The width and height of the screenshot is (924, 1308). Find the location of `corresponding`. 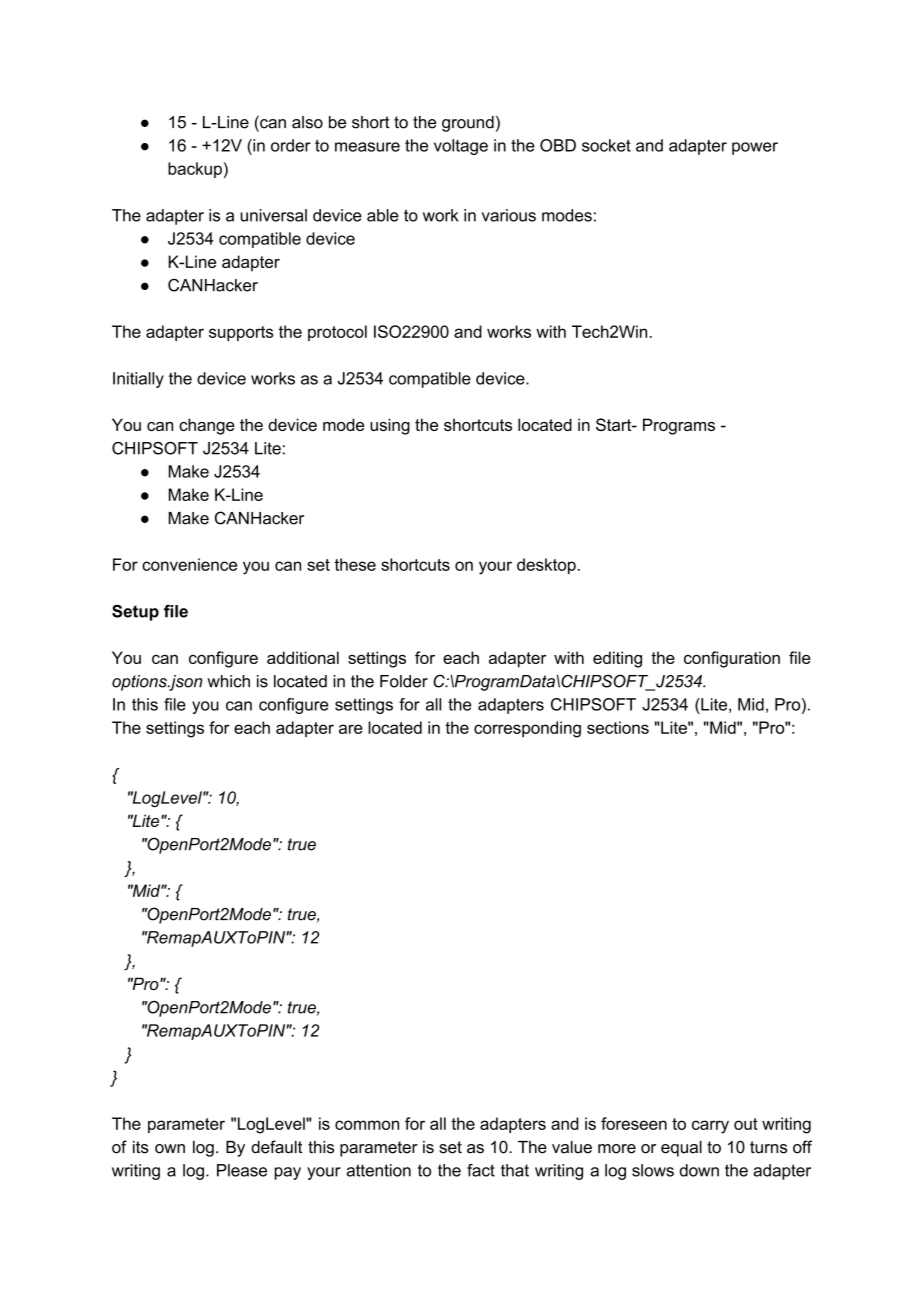

corresponding is located at coordinates (527, 729).
